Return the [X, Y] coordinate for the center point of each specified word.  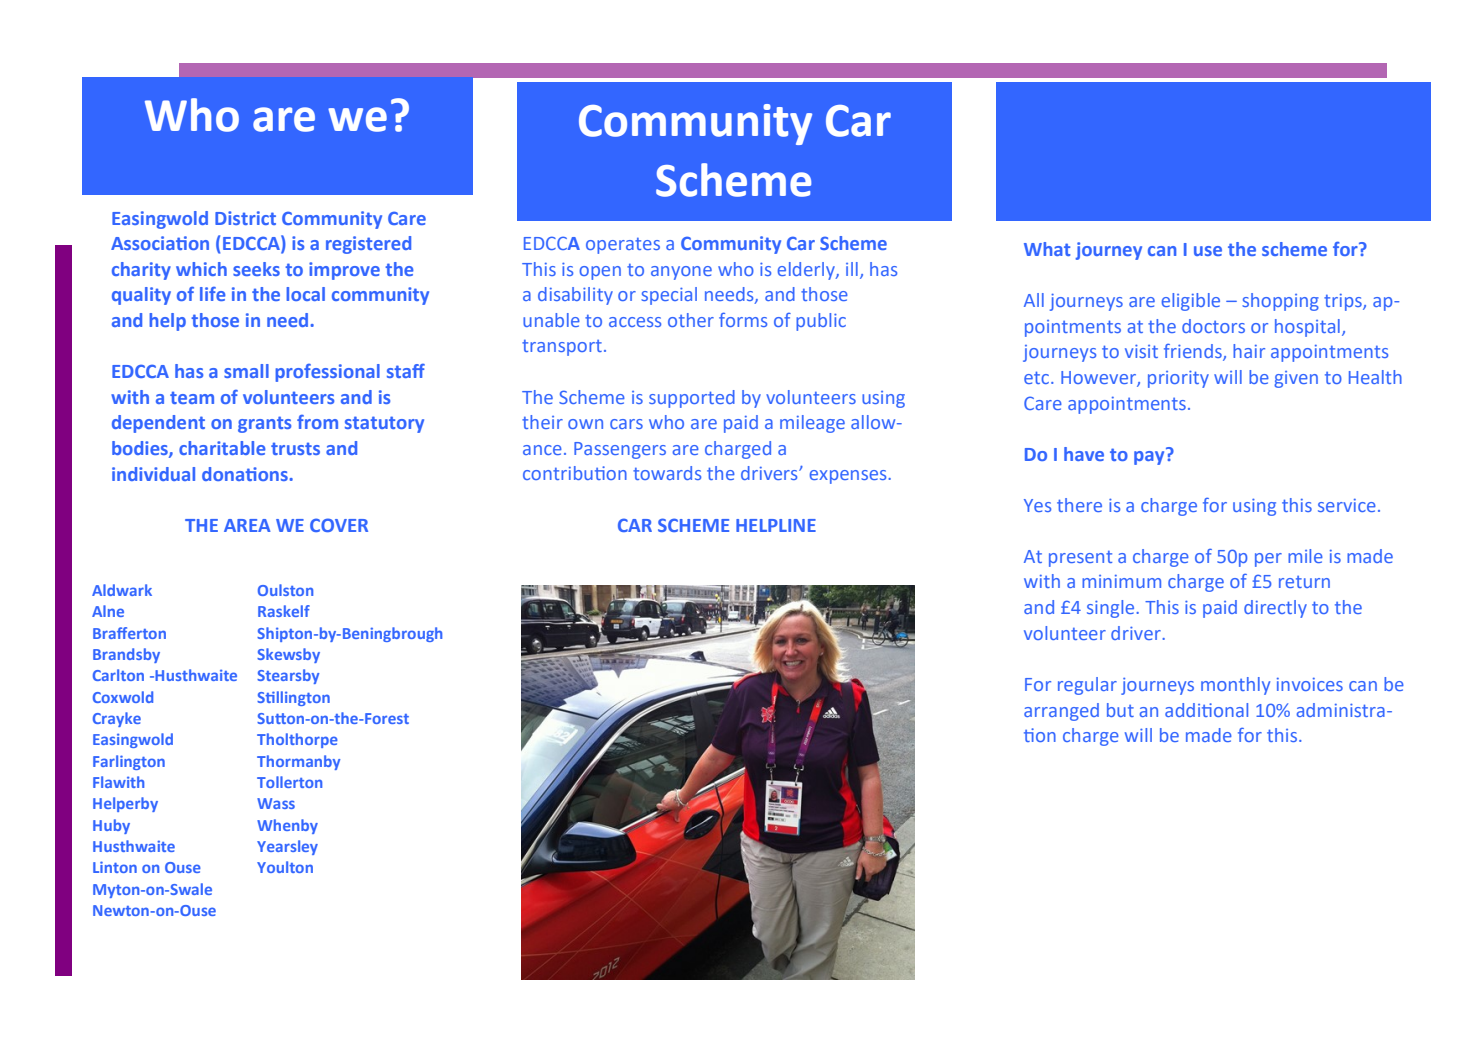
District [245, 218]
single [1112, 609]
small [246, 371]
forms [743, 320]
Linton [115, 867]
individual [153, 474]
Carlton [118, 675]
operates [623, 246]
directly [1275, 609]
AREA [247, 525]
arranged [1061, 712]
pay [1150, 456]
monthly [1235, 686]
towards [667, 473]
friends [1194, 352]
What [1047, 249]
